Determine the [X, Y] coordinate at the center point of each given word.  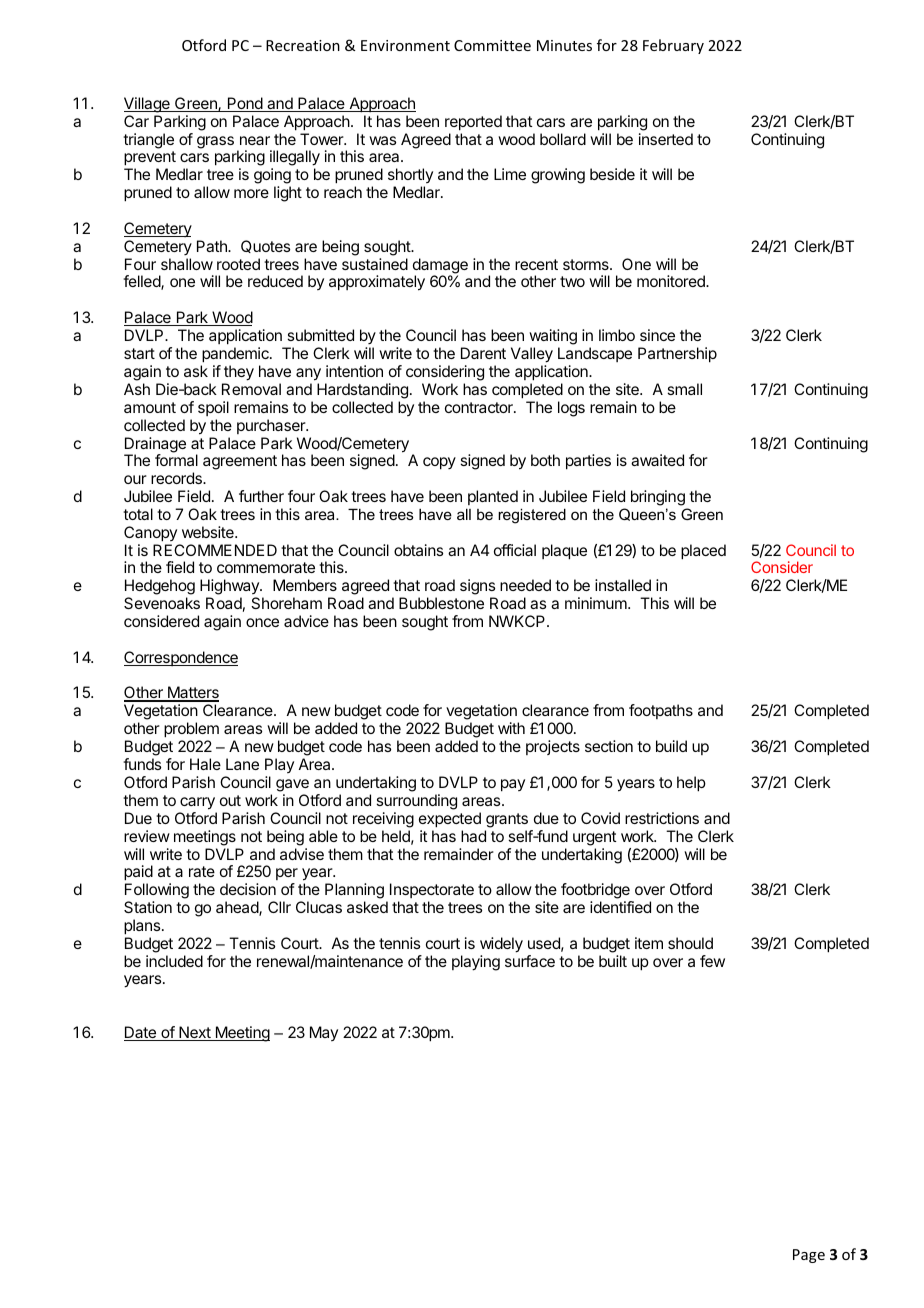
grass [215, 142]
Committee [492, 45]
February [673, 46]
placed [703, 552]
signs [477, 588]
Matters [192, 694]
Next [195, 1033]
